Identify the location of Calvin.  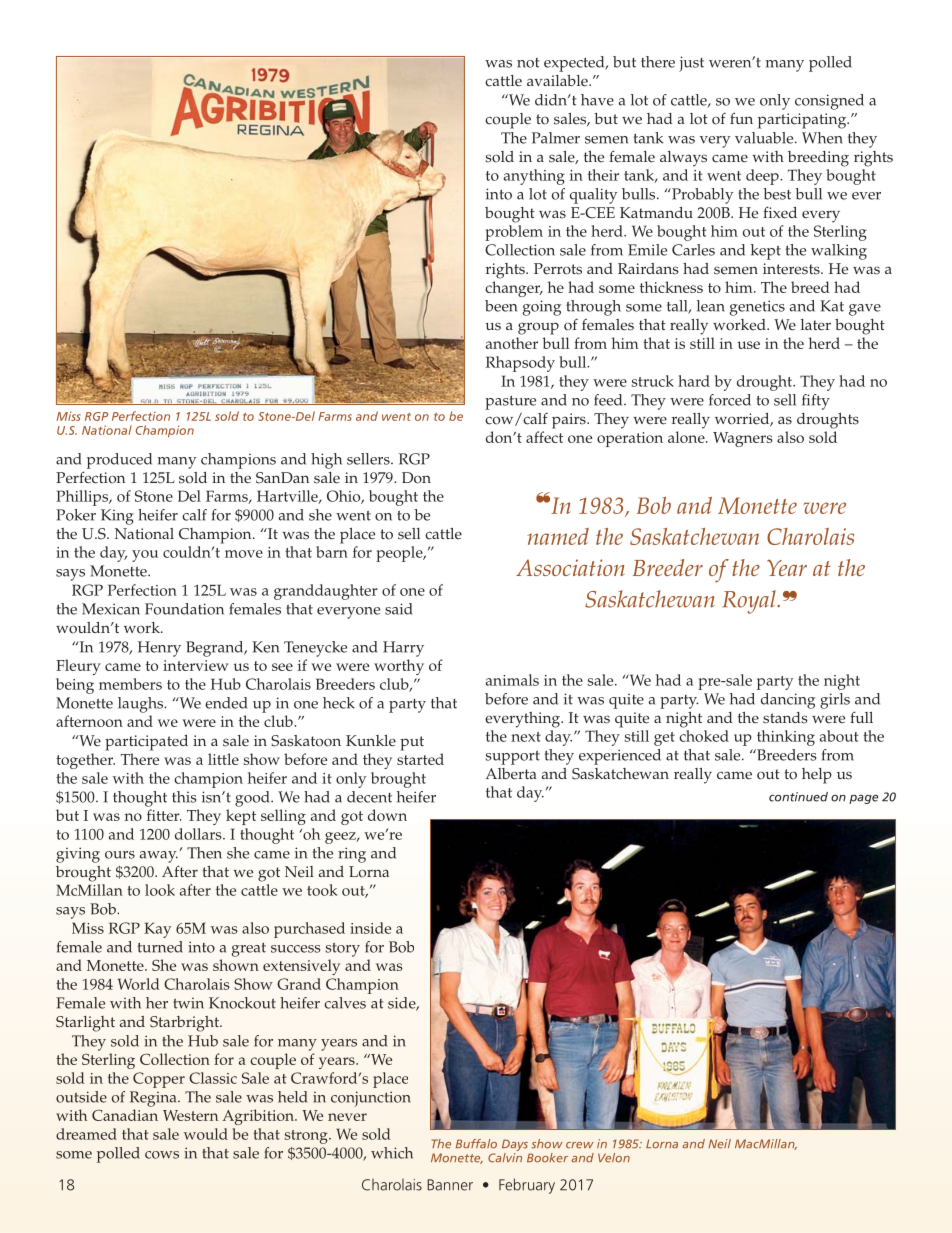
(505, 1158).
